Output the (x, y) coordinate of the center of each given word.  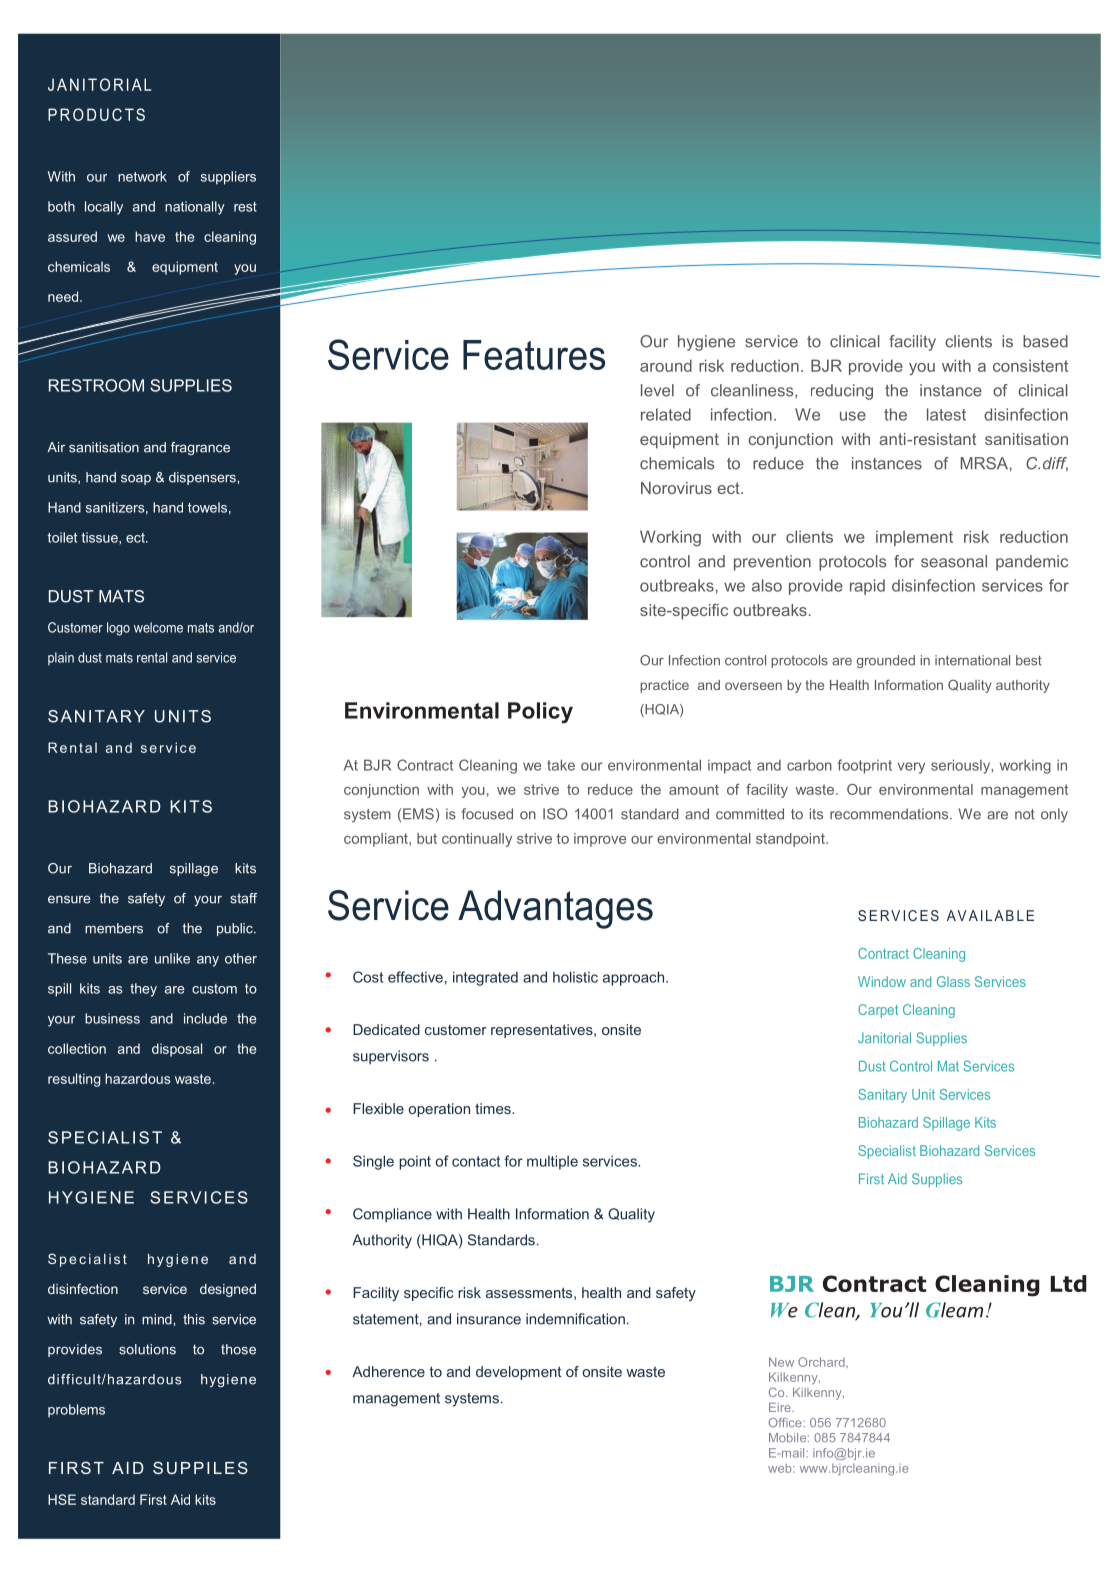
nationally (195, 208)
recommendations (890, 814)
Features (534, 355)
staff (243, 898)
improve (600, 840)
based (1045, 341)
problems (76, 1410)
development (519, 1373)
